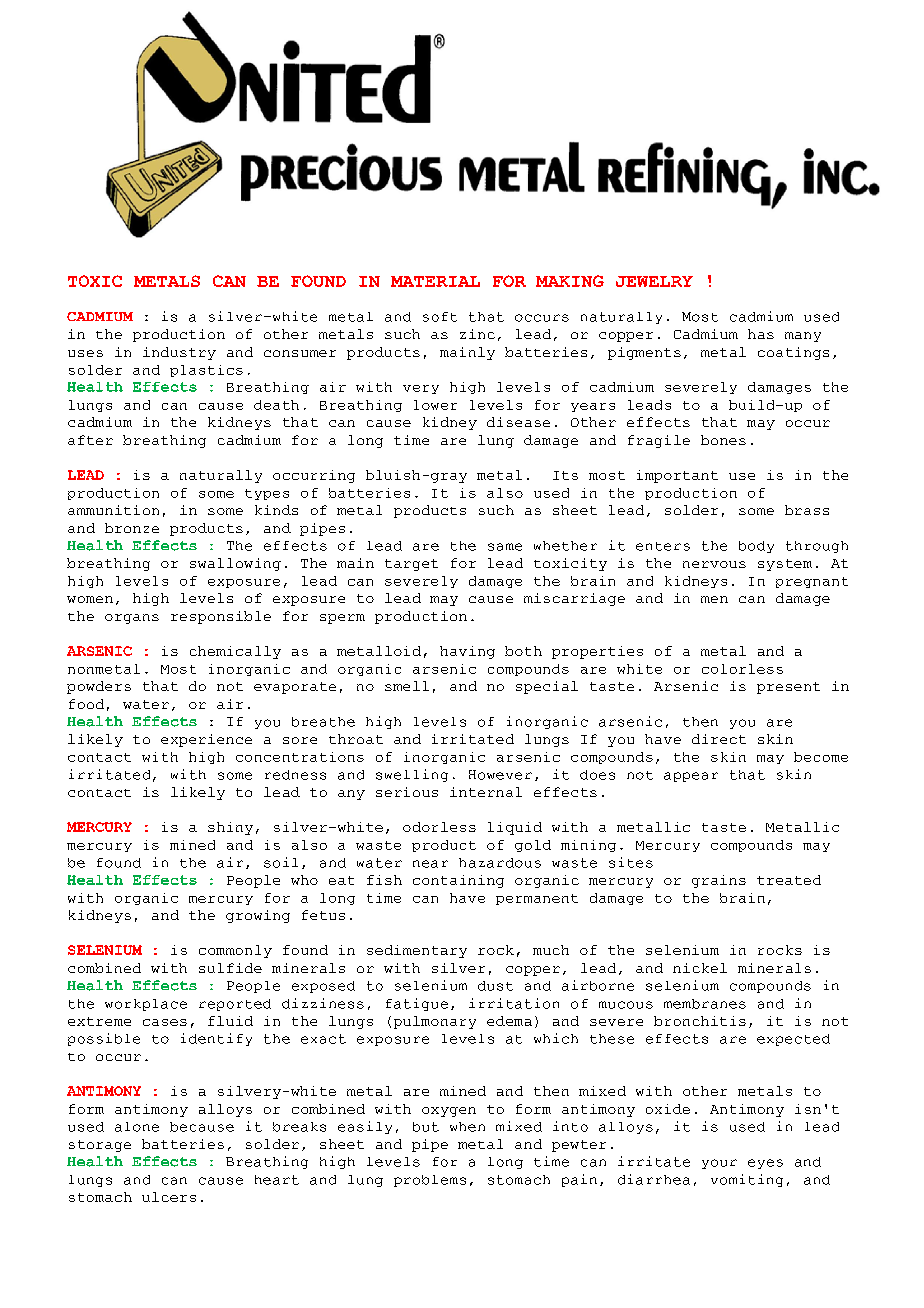 This page has height=1308, width=924. What do you see at coordinates (565, 475) in the page?
I see `Its` at bounding box center [565, 475].
